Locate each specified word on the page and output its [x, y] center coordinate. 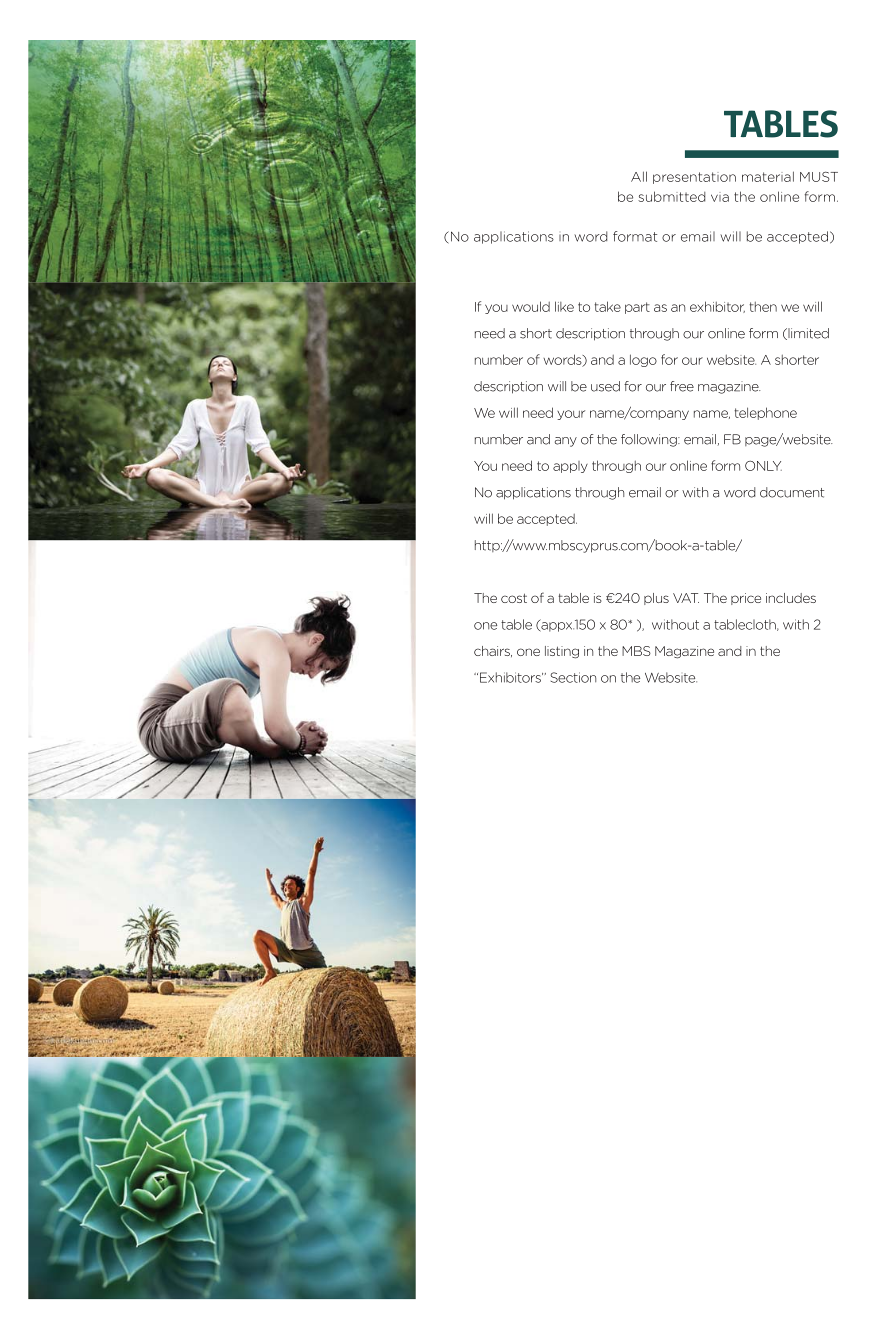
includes [791, 598]
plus [656, 599]
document [792, 492]
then [763, 306]
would [531, 306]
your [571, 415]
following [650, 440]
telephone [765, 413]
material [768, 176]
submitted [672, 196]
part [637, 308]
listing [562, 652]
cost [514, 598]
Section [573, 677]
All [639, 176]
